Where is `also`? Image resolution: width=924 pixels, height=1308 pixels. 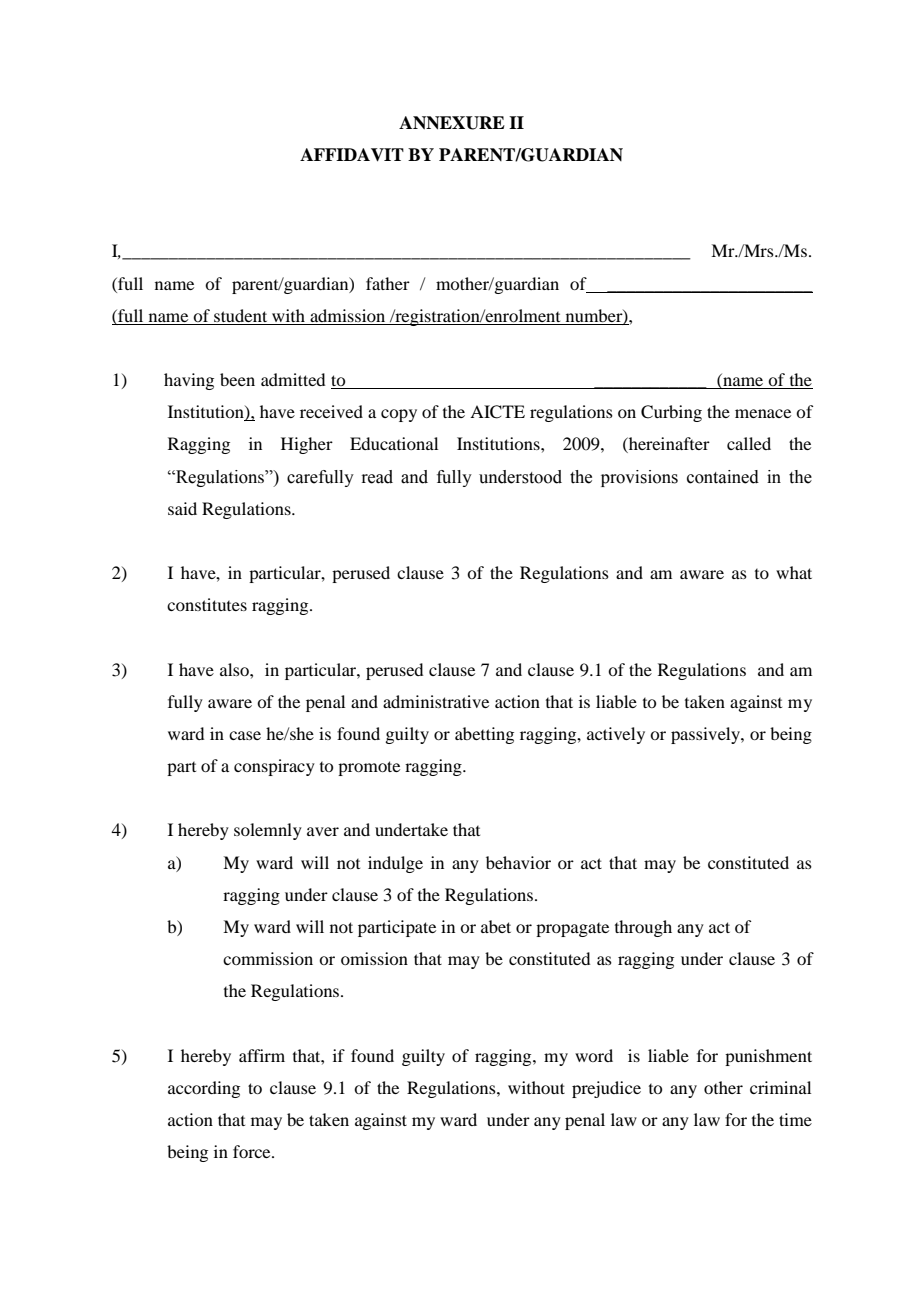
also is located at coordinates (235, 669).
